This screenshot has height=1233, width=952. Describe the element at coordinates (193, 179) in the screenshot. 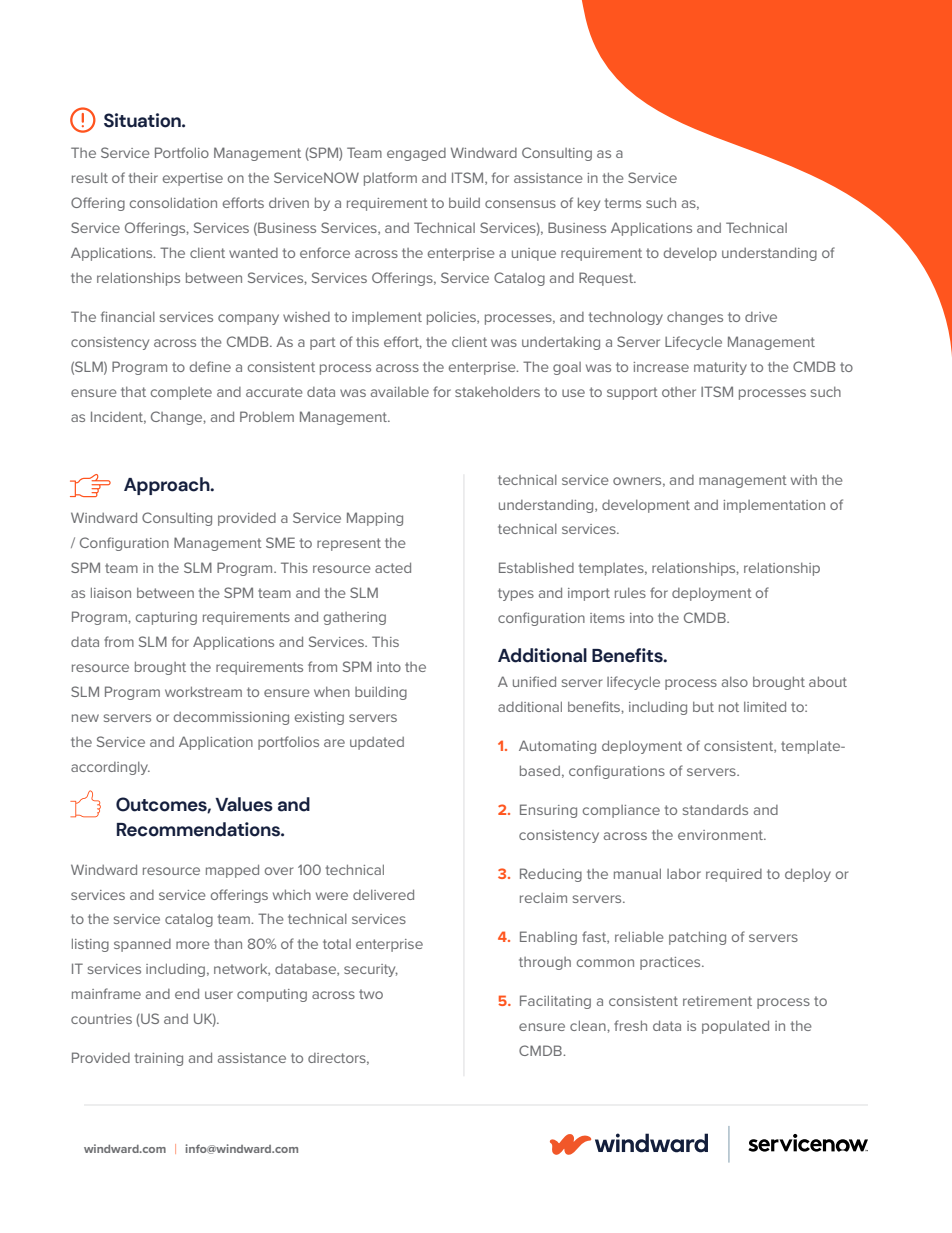

I see `expertise` at that location.
